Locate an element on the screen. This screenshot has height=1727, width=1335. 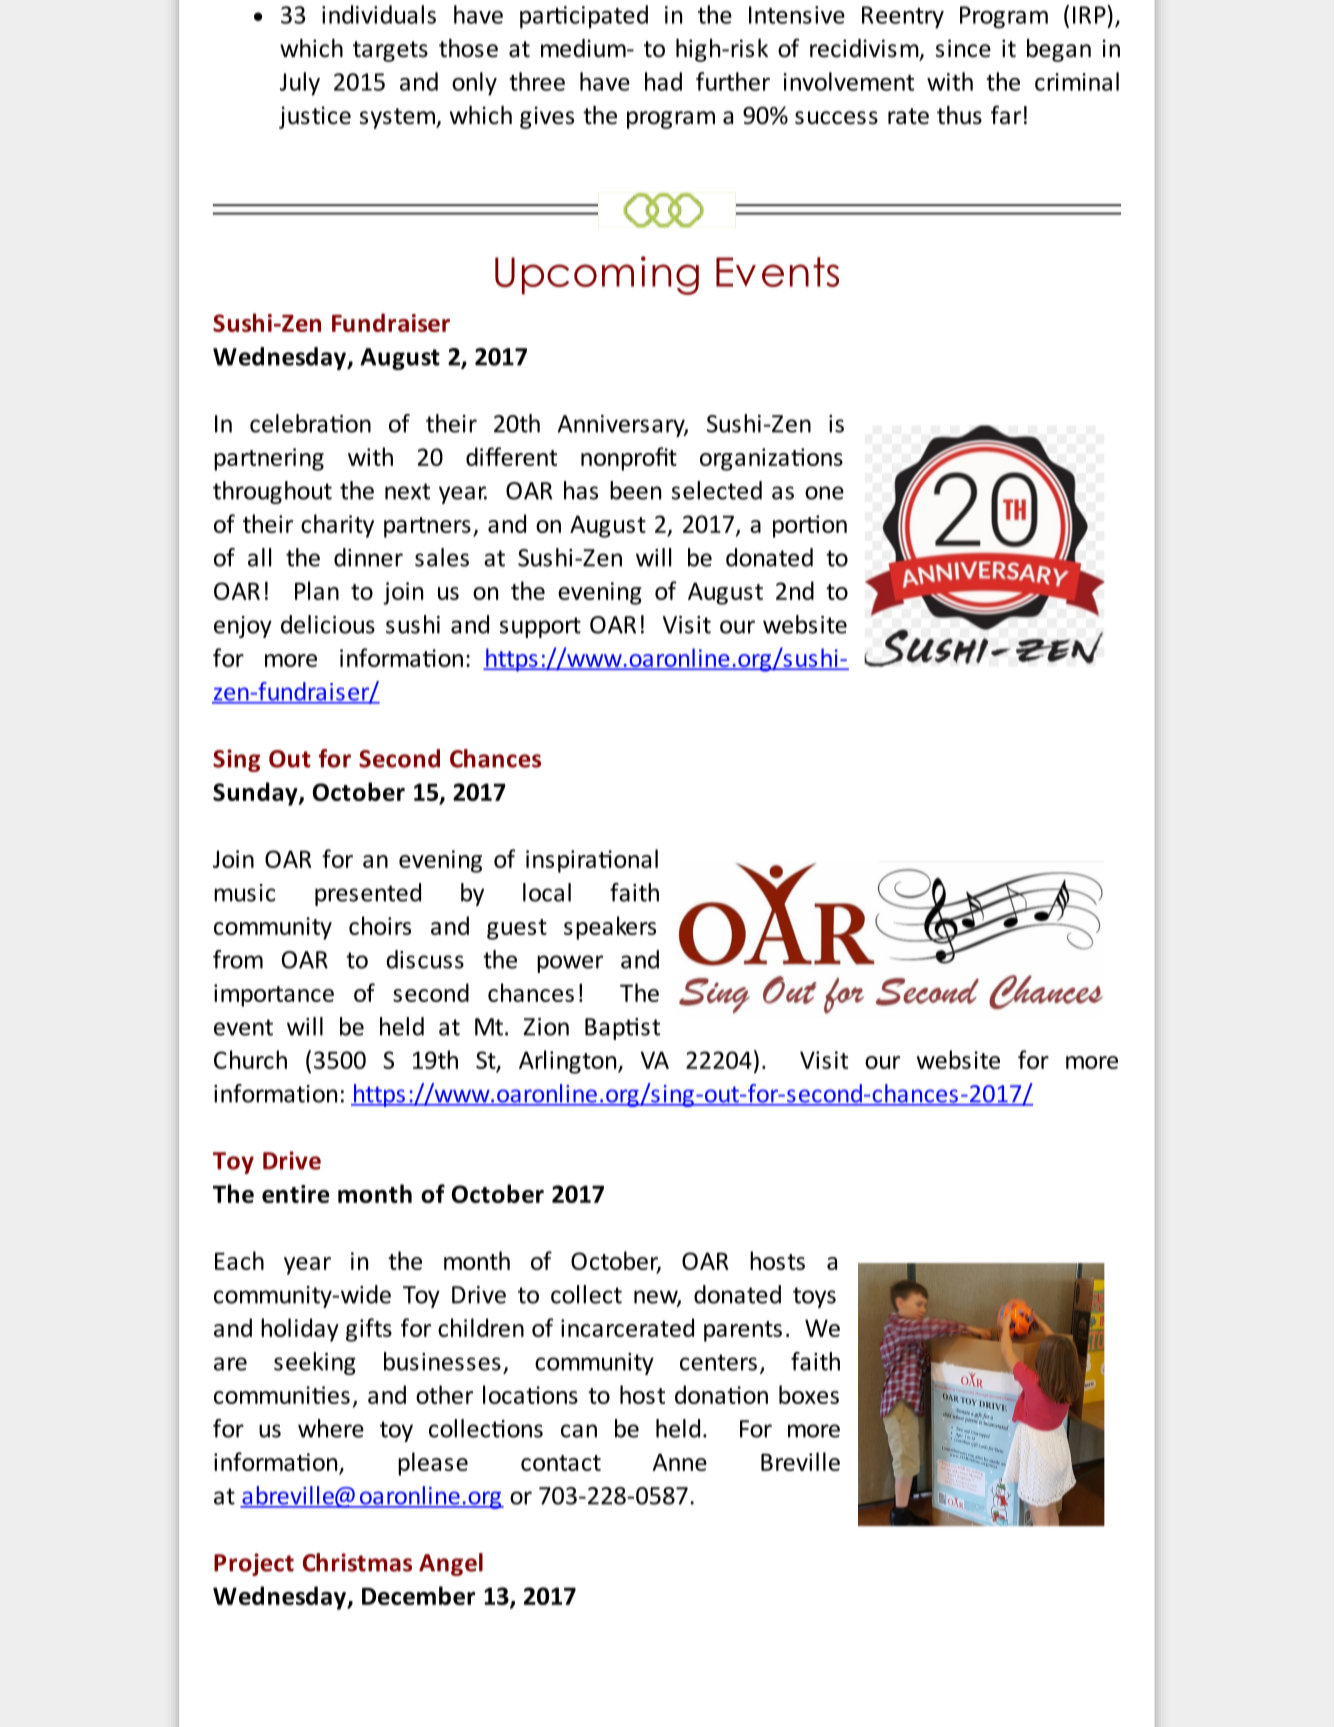
since is located at coordinates (963, 48).
